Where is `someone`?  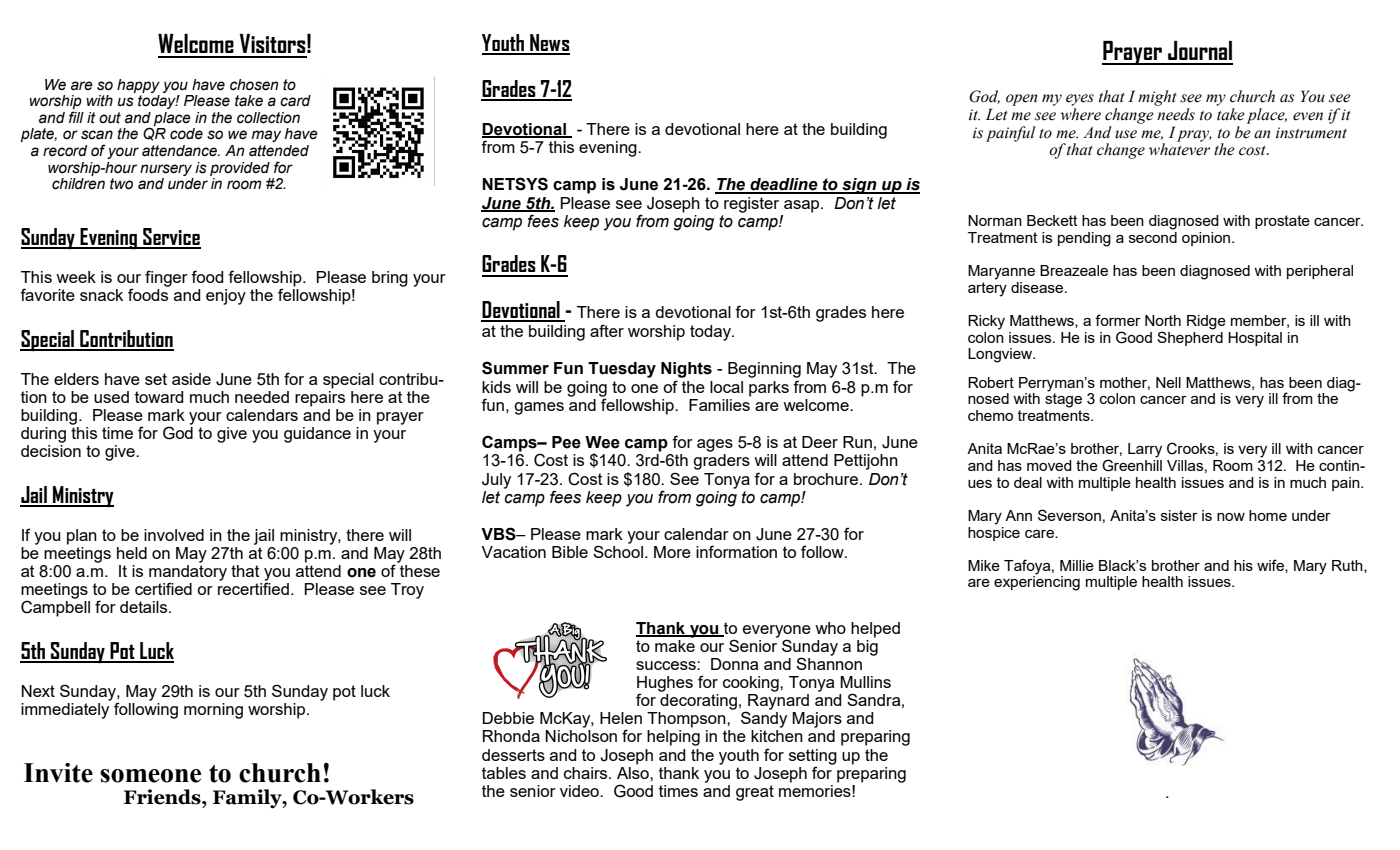 someone is located at coordinates (150, 776).
